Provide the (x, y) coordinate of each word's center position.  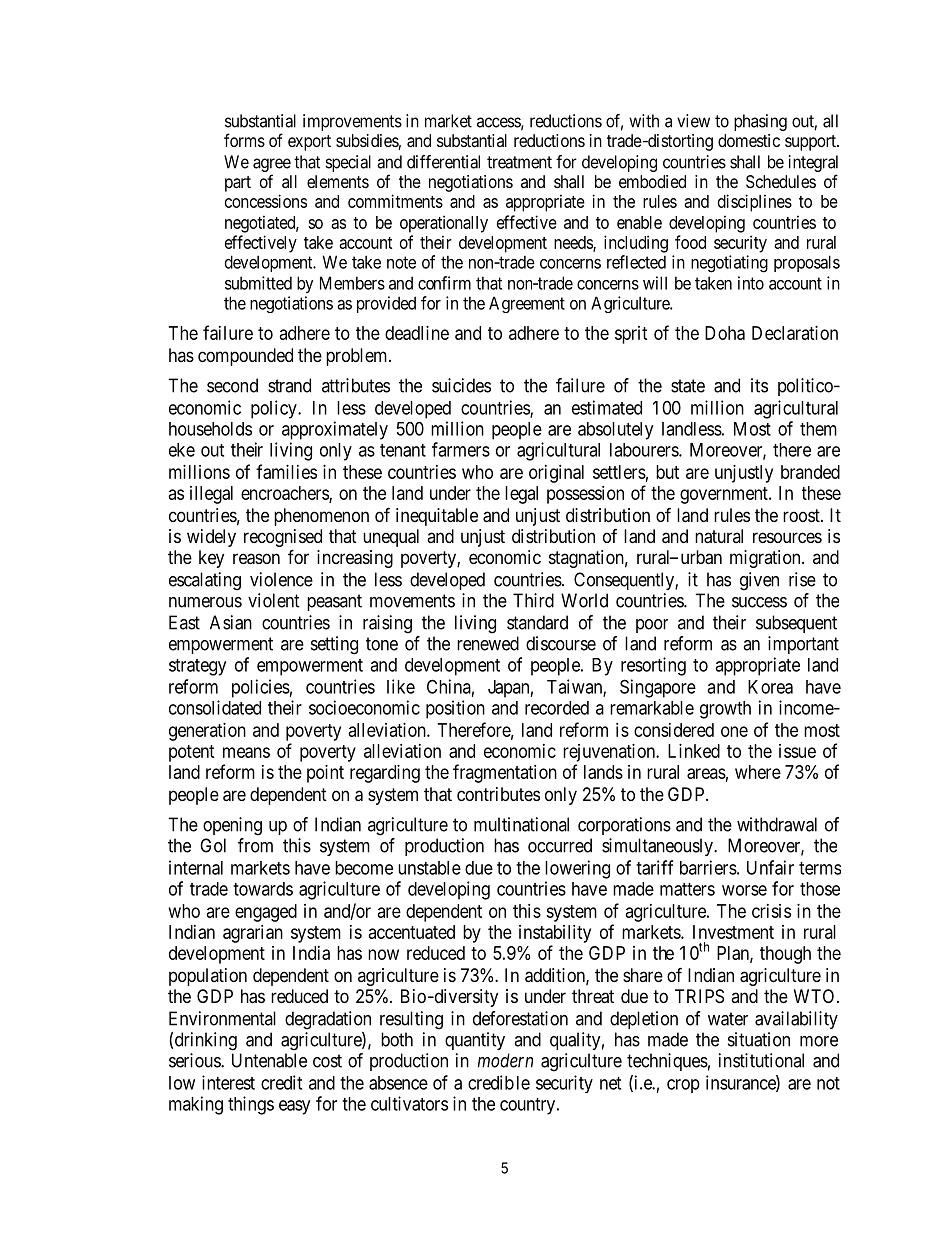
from (255, 845)
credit (281, 1082)
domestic (749, 140)
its (759, 385)
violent (274, 600)
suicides (461, 385)
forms (244, 140)
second (232, 385)
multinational (521, 824)
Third (533, 600)
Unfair (770, 867)
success (759, 602)
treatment (519, 162)
